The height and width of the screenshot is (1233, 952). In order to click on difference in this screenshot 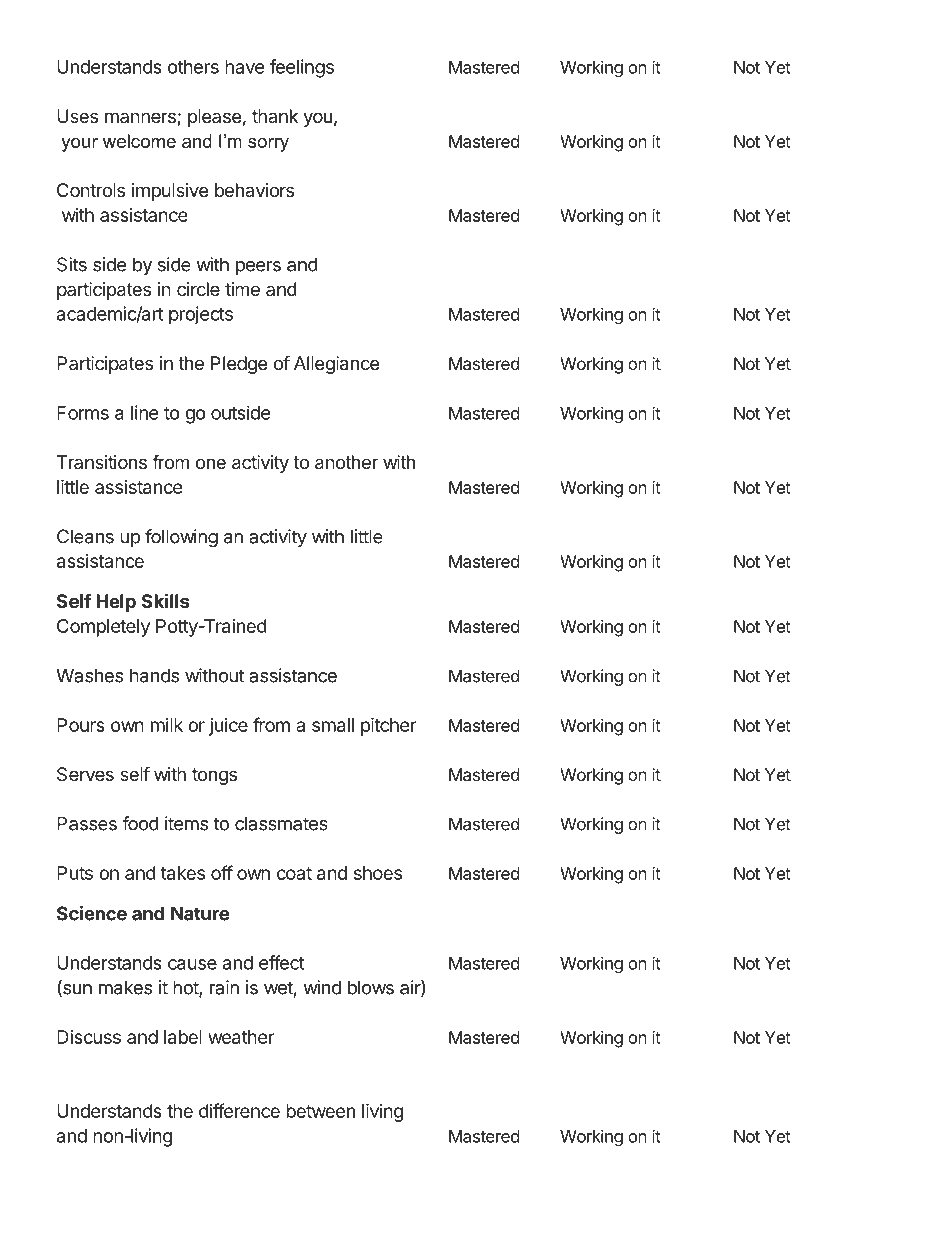, I will do `click(239, 1110)`.
